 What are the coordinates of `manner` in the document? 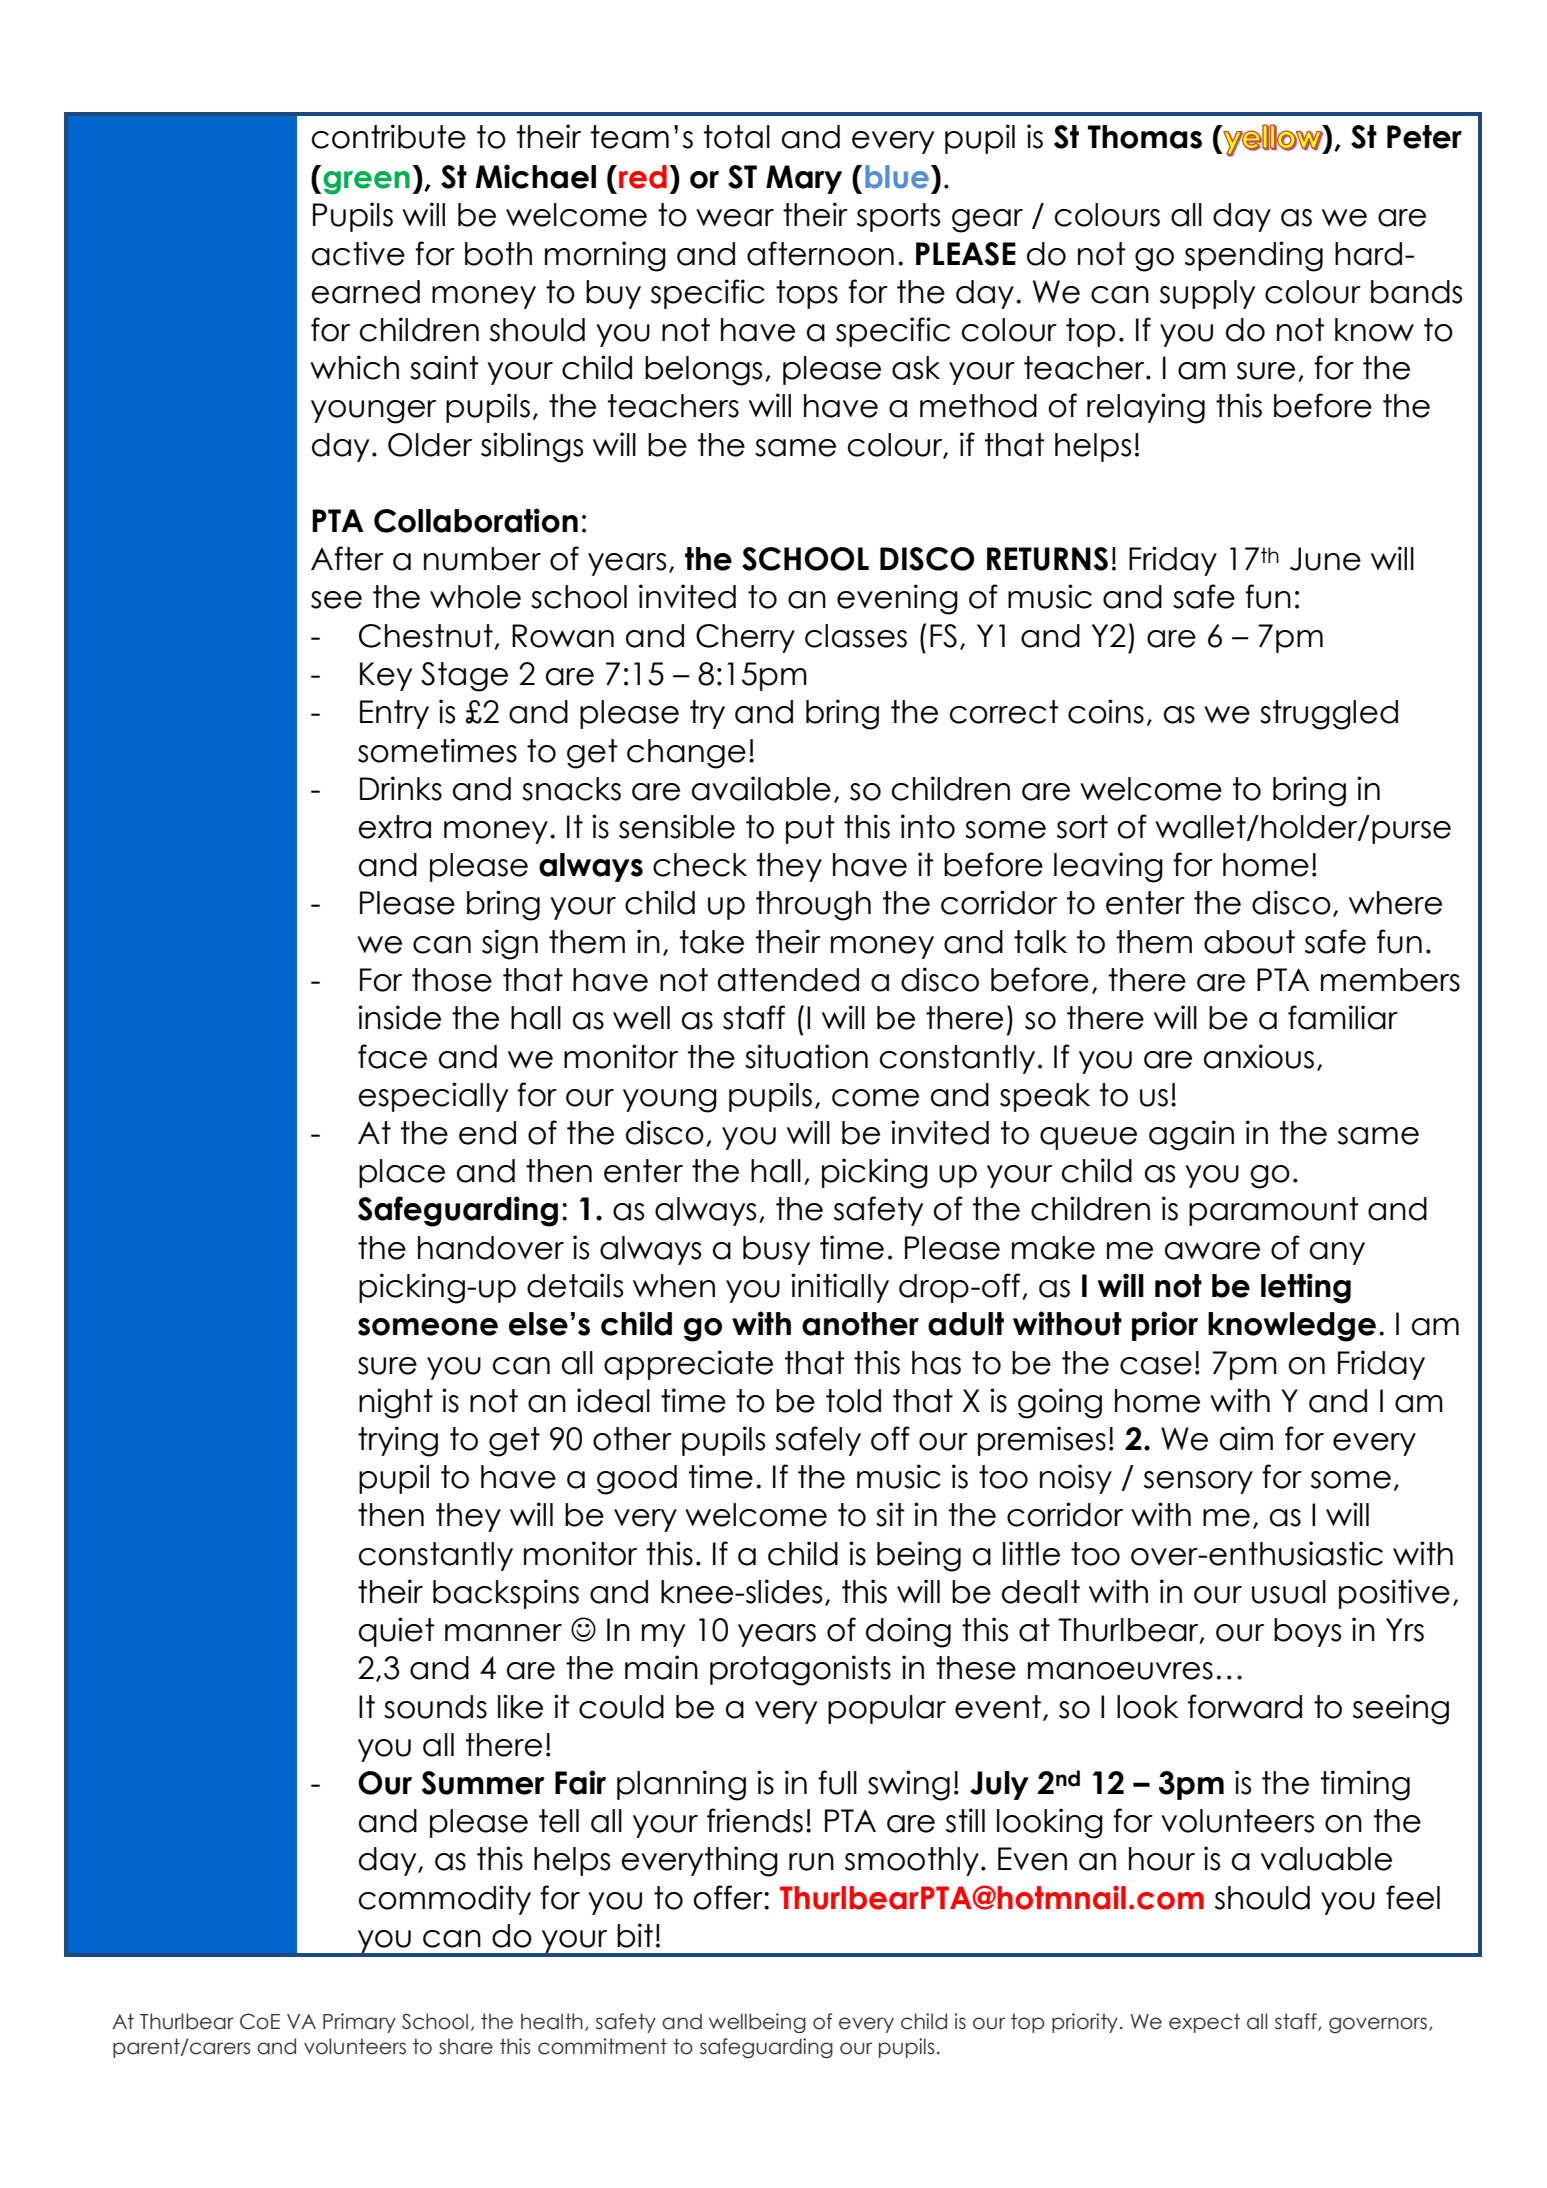 It's located at (503, 1633).
